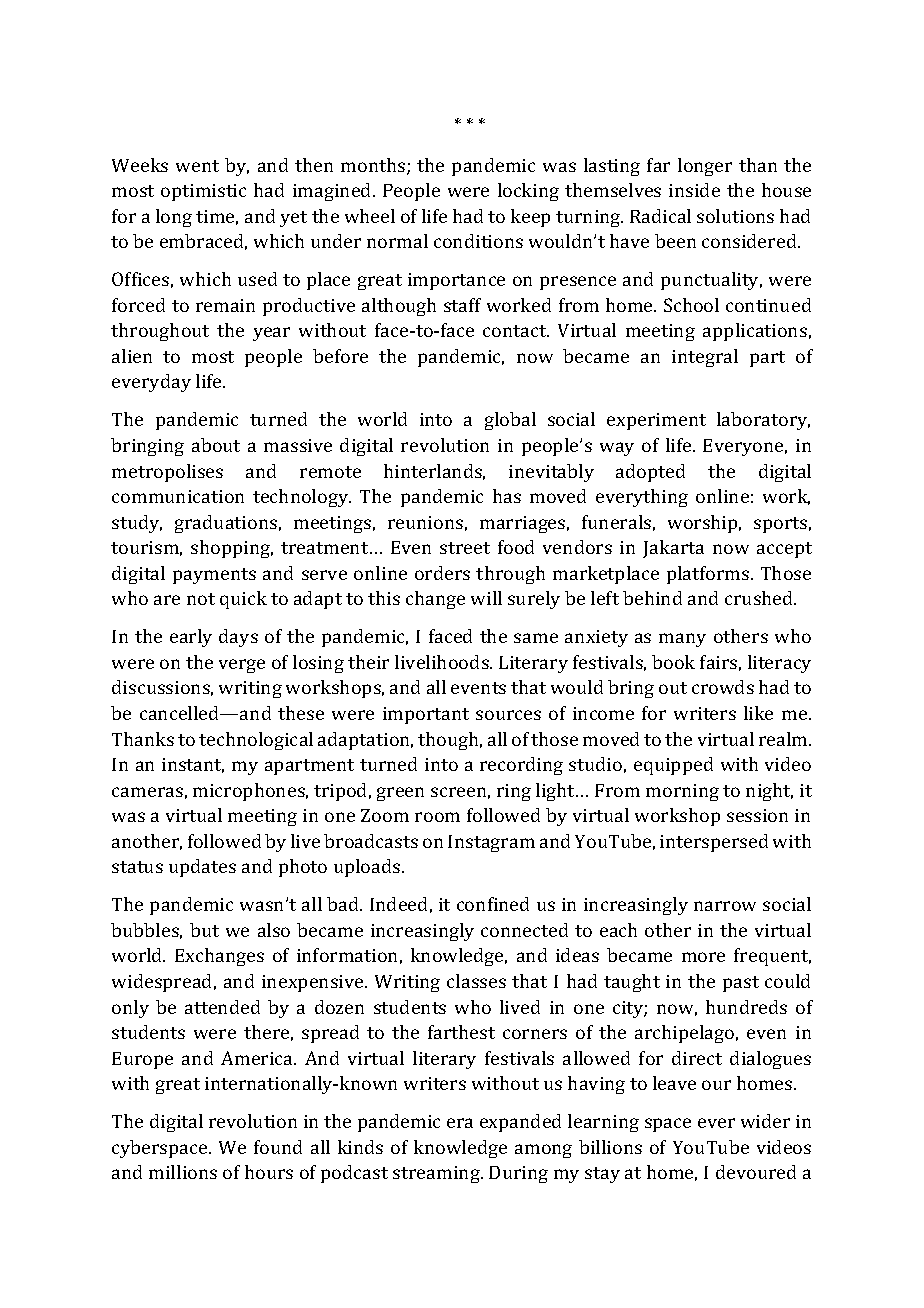 The width and height of the screenshot is (924, 1308). What do you see at coordinates (183, 1172) in the screenshot?
I see `millions` at bounding box center [183, 1172].
